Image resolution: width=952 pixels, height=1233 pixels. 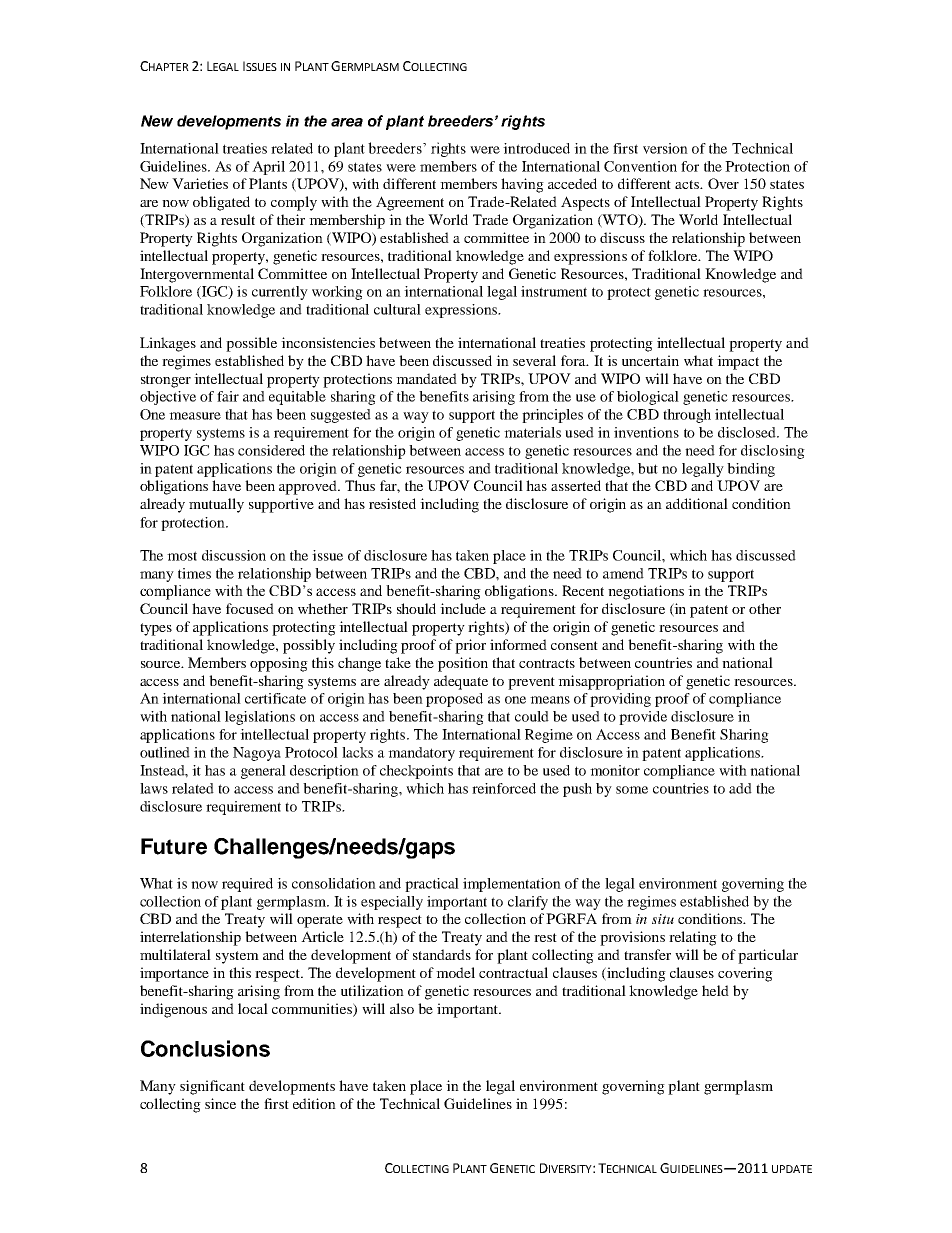 What do you see at coordinates (257, 754) in the page?
I see `Nagoya` at bounding box center [257, 754].
